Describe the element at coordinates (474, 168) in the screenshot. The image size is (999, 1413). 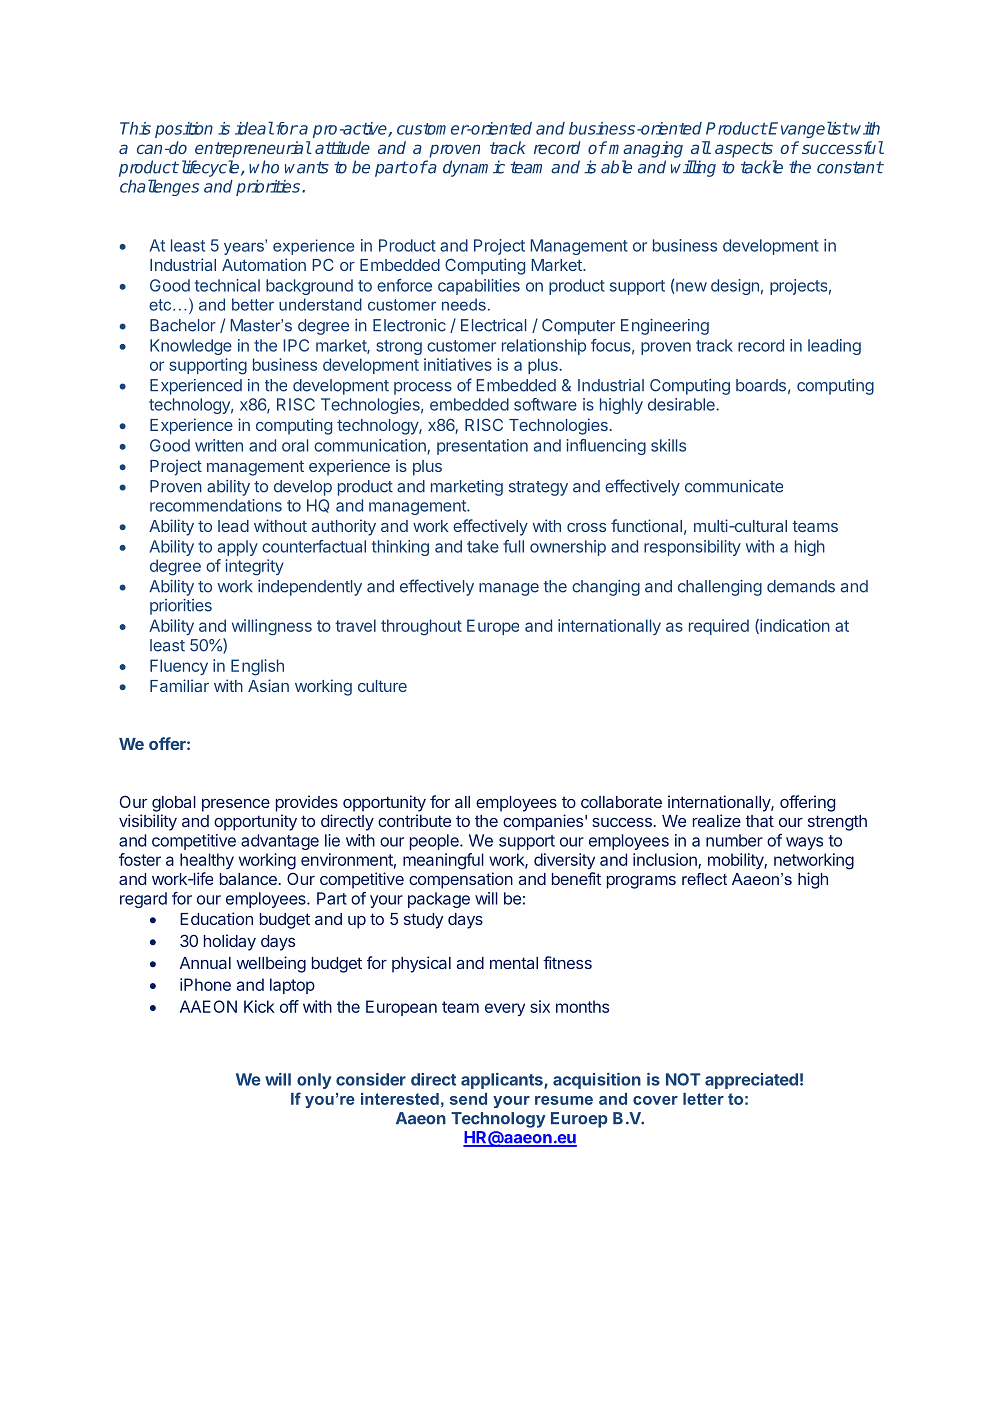
I see `dynamic` at that location.
